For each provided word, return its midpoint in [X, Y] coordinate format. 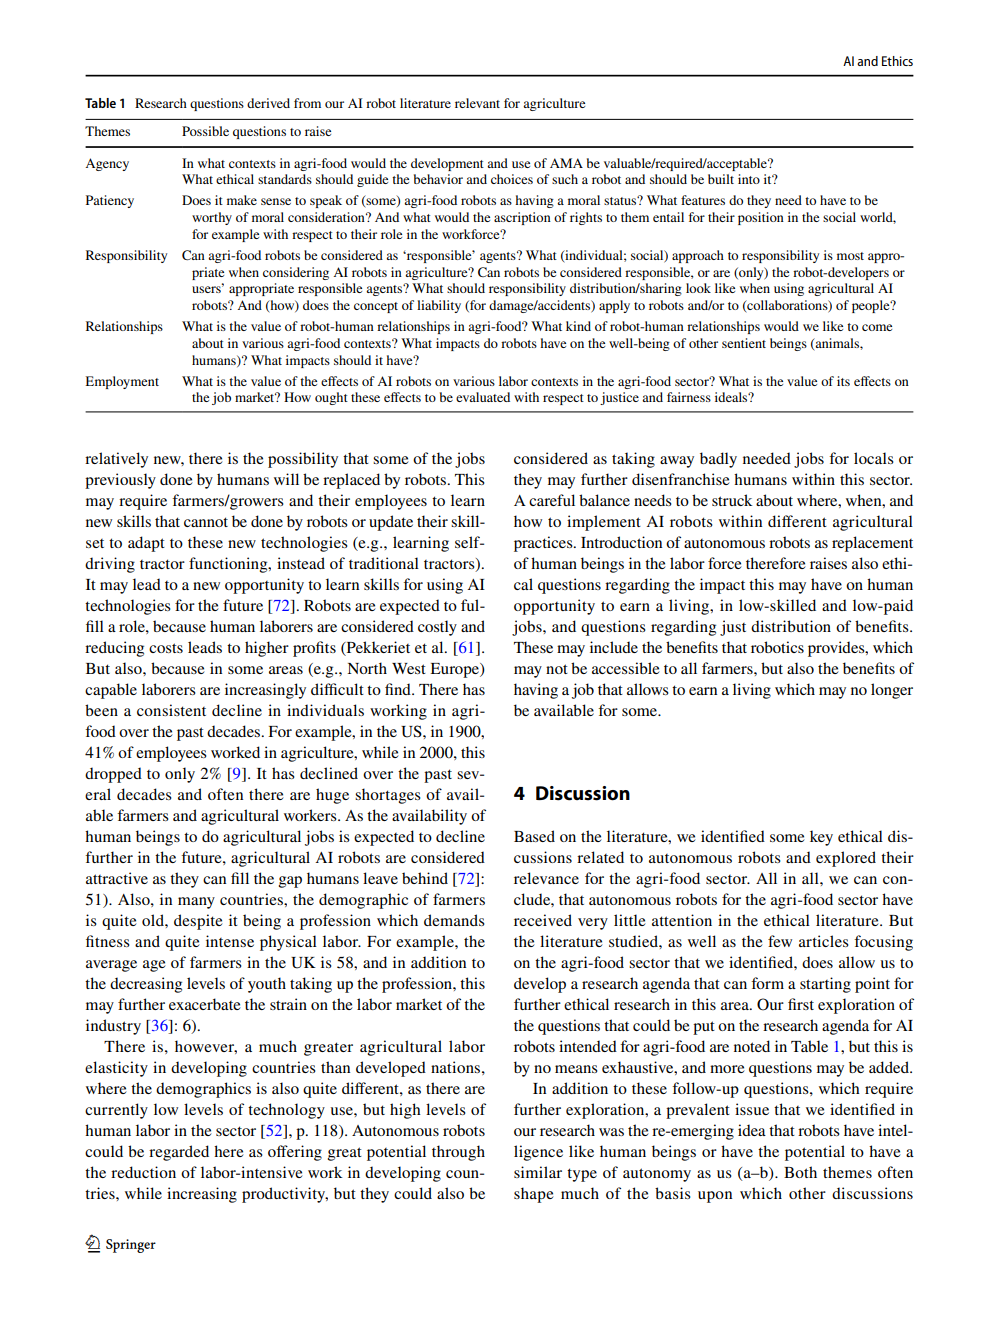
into [749, 179]
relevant [477, 103]
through [458, 1153]
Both [800, 1172]
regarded [179, 1153]
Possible [205, 131]
